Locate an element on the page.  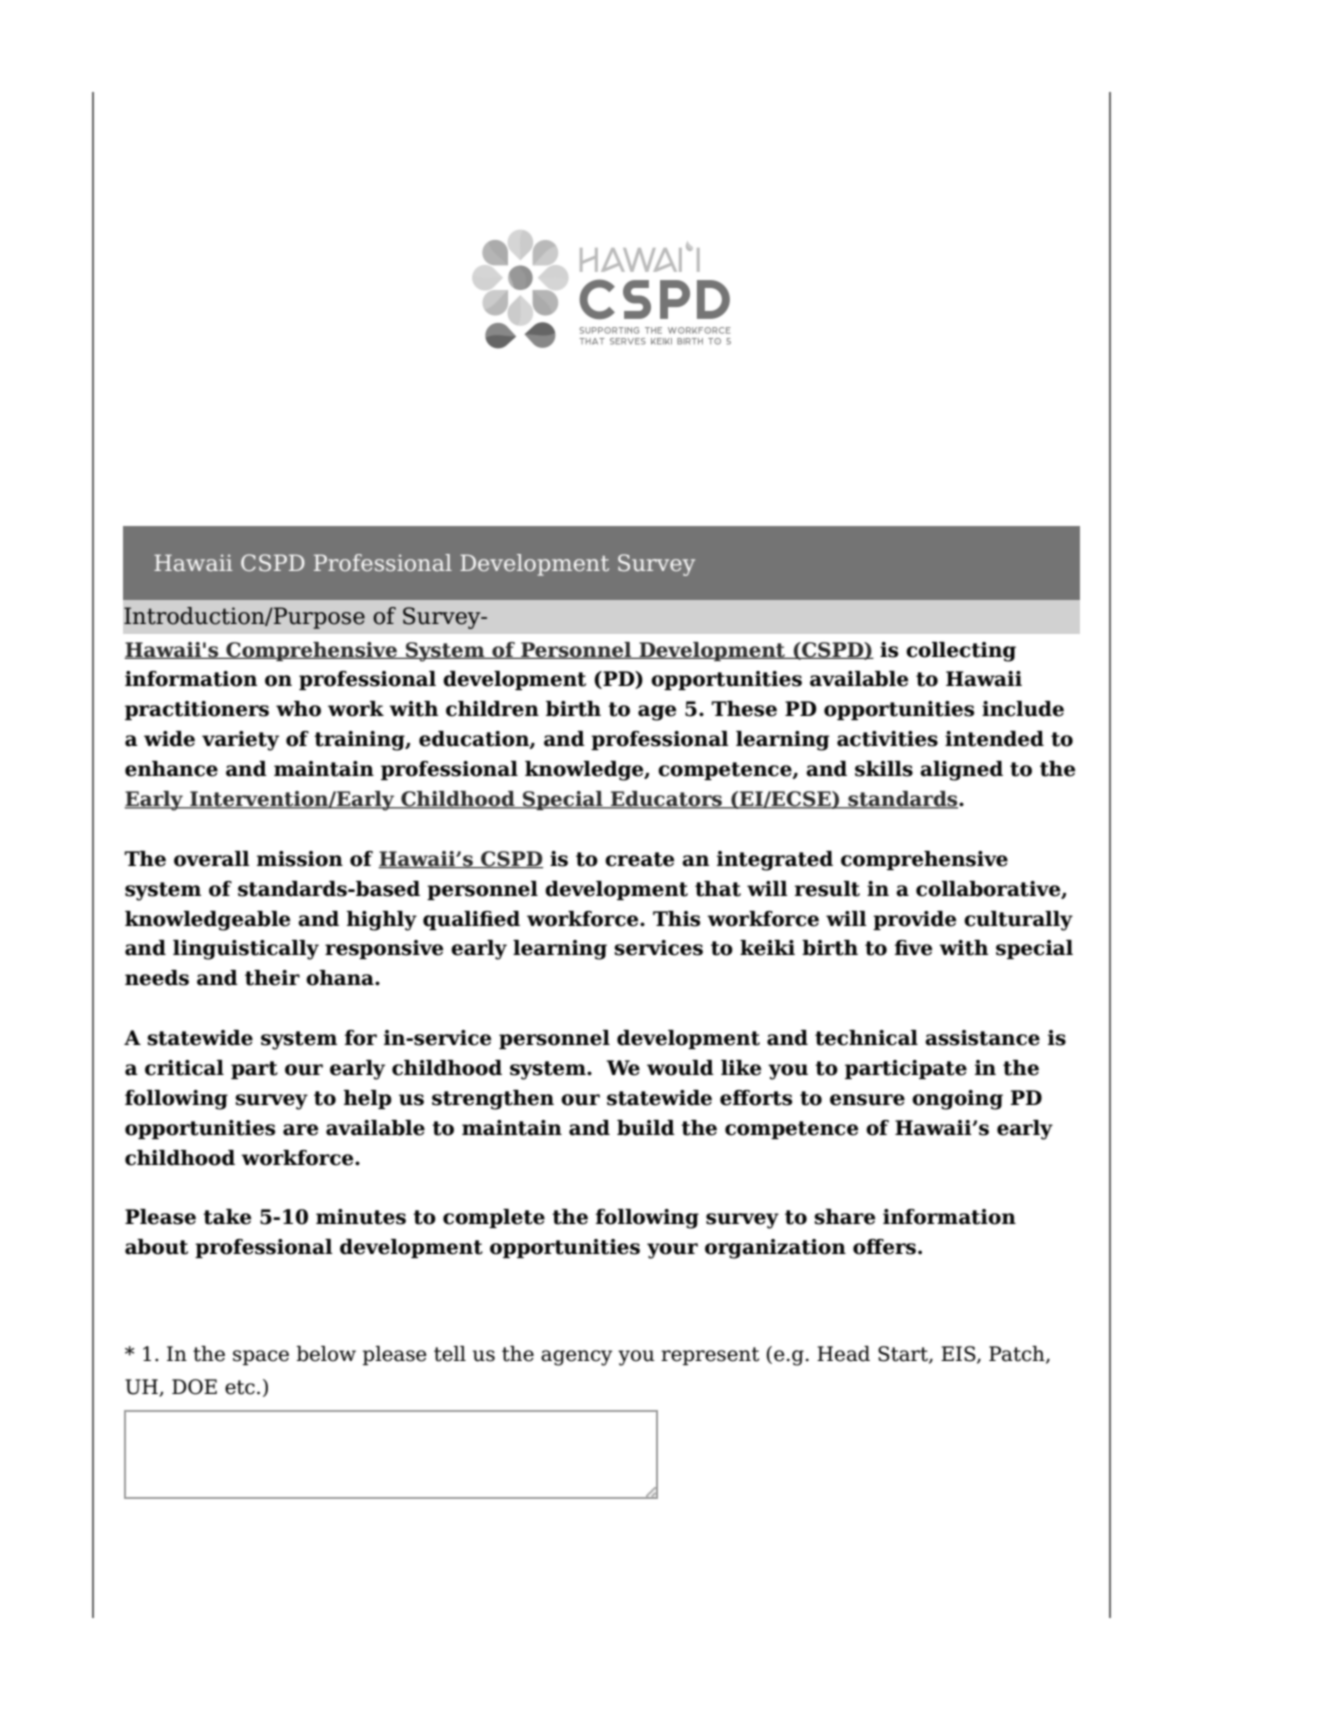
children is located at coordinates (492, 709).
